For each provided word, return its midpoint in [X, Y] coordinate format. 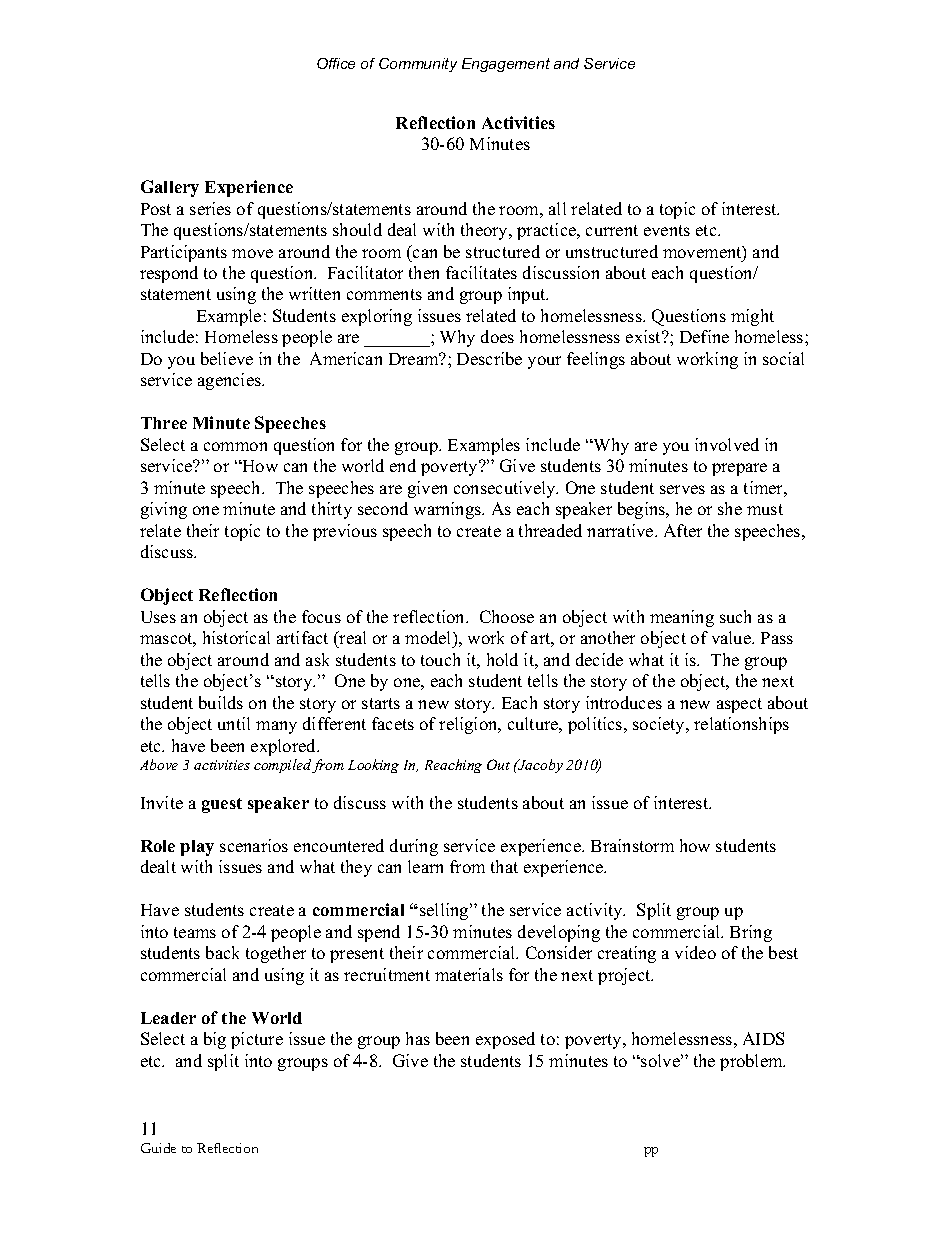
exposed [505, 1040]
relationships [741, 725]
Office [336, 63]
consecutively [506, 489]
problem [752, 1062]
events [667, 230]
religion [469, 725]
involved [727, 444]
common [235, 446]
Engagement [506, 65]
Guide [158, 1148]
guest [222, 805]
